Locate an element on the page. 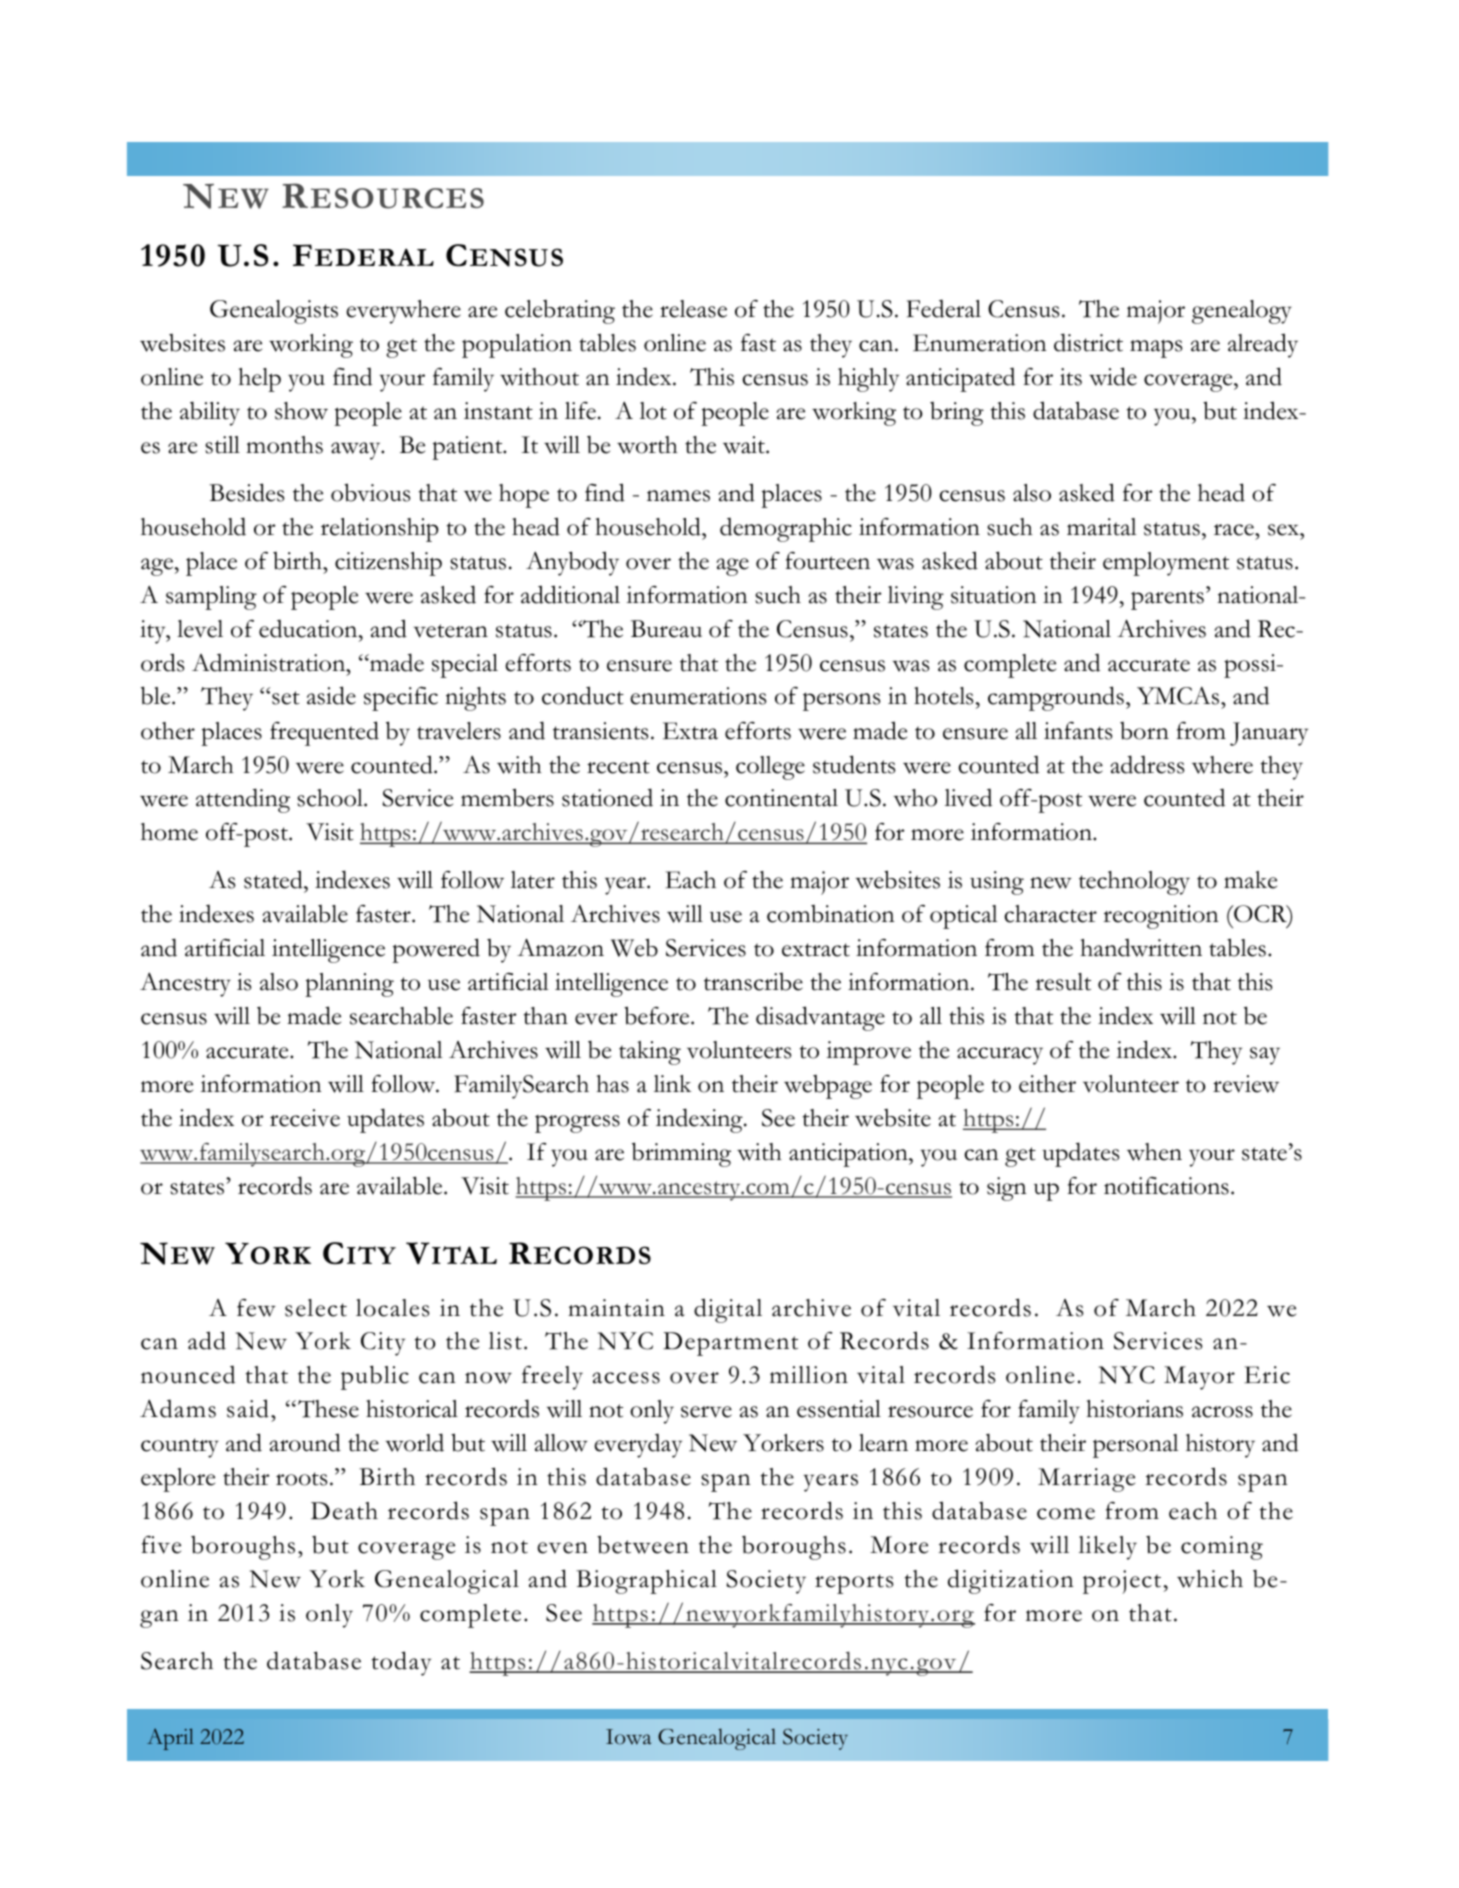 The image size is (1459, 1888). receive is located at coordinates (305, 1118).
